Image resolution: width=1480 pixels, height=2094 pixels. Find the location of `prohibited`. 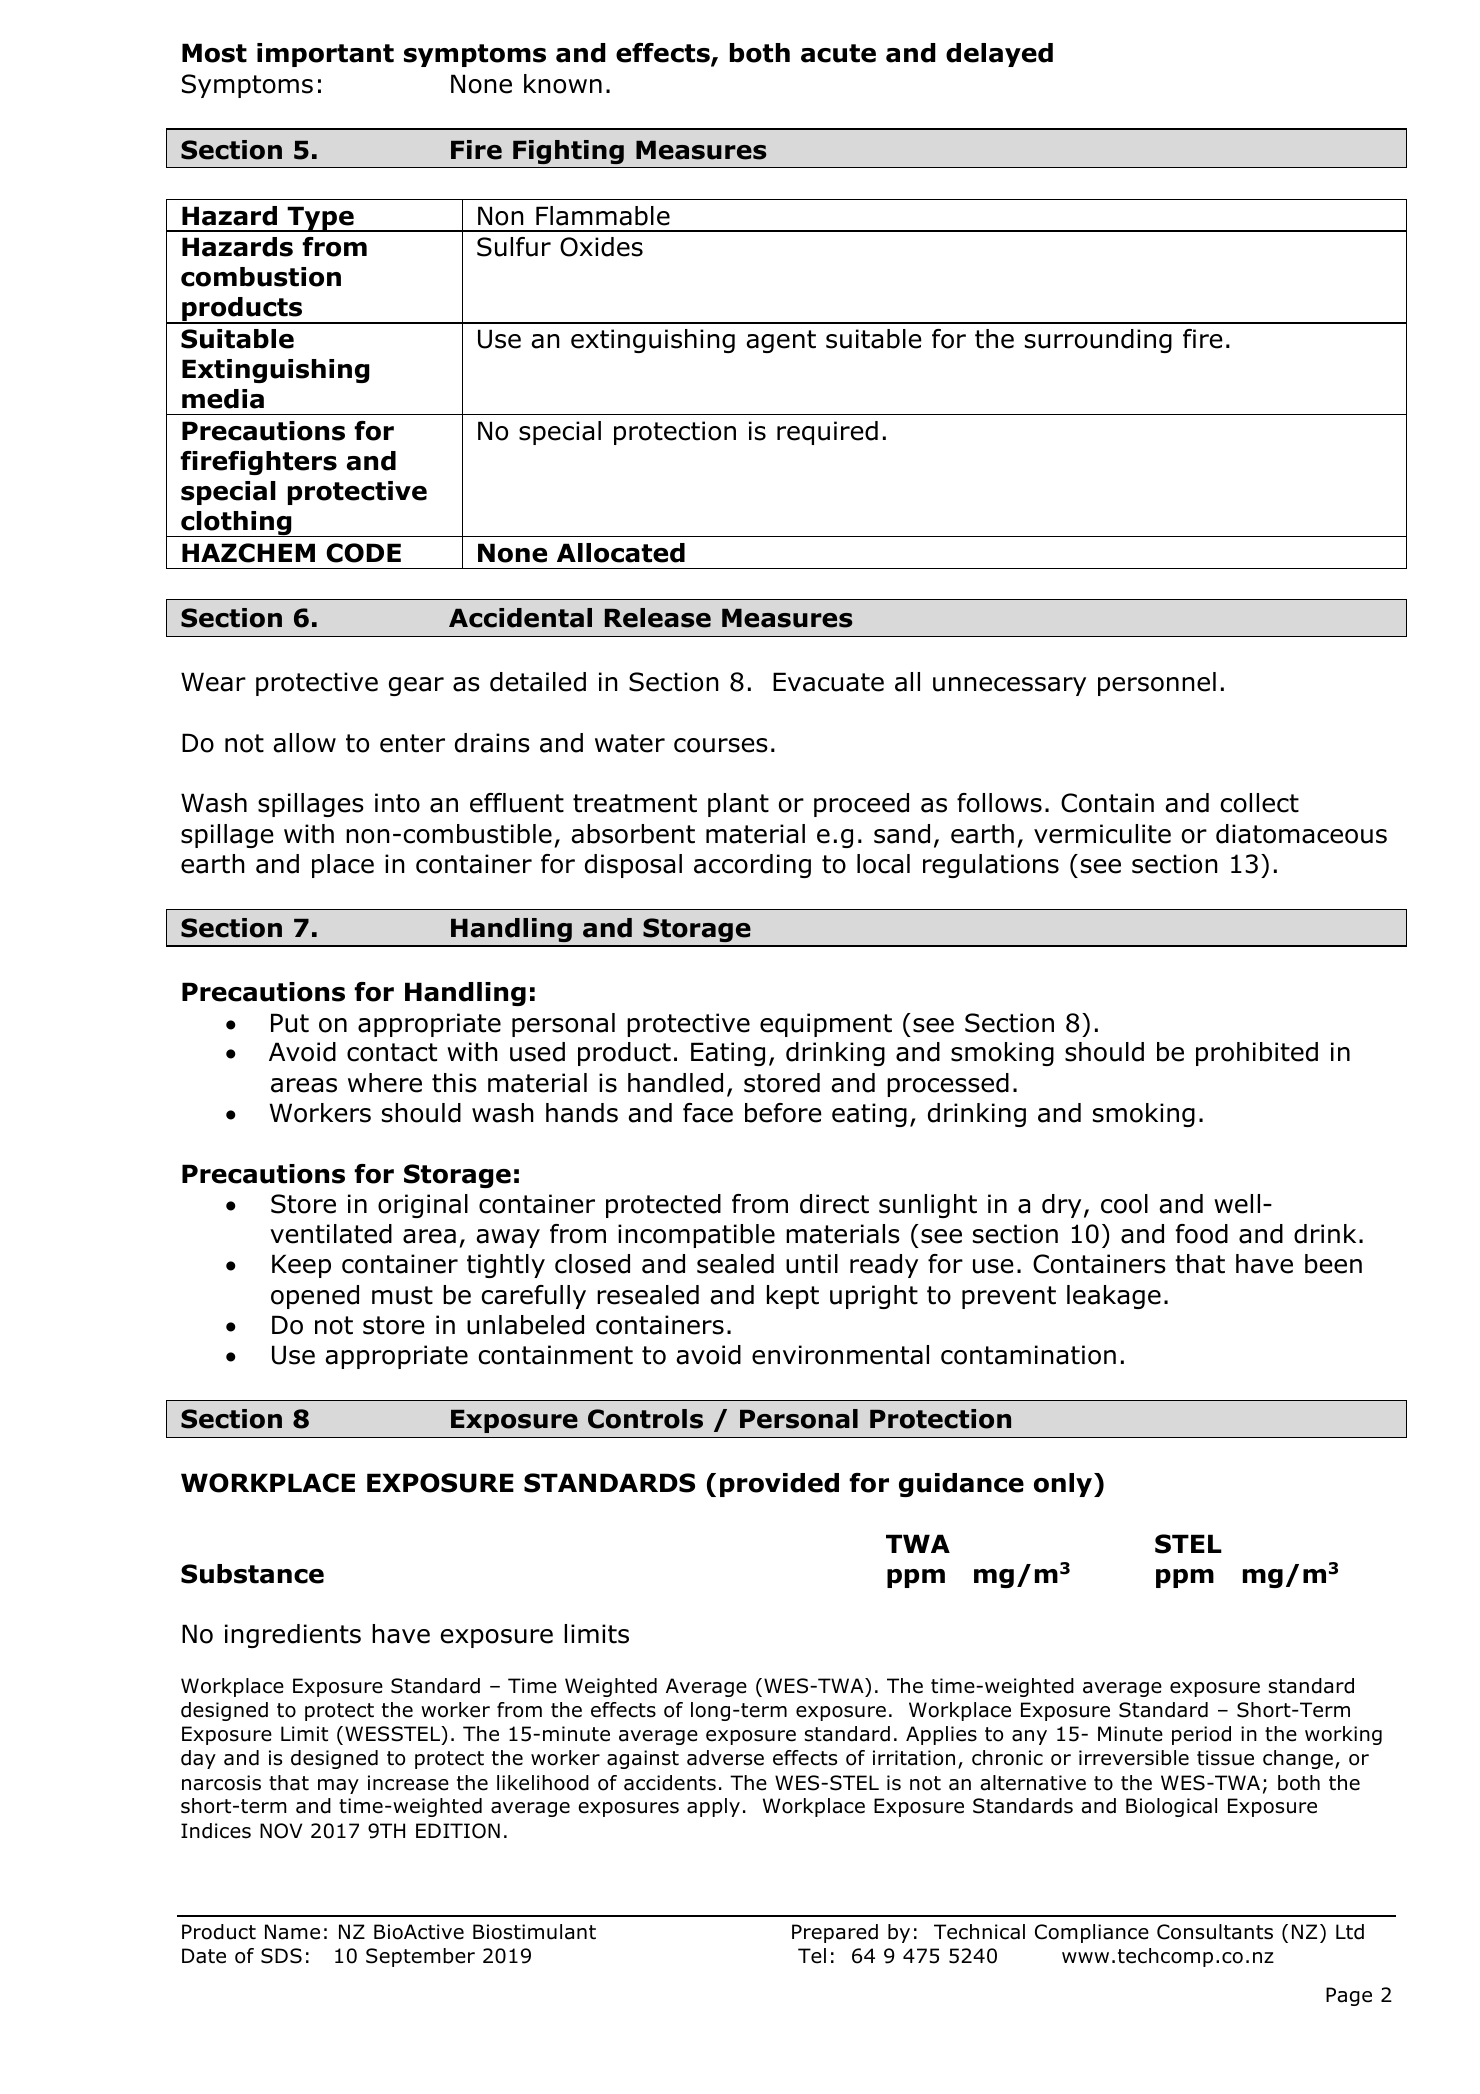

prohibited is located at coordinates (1257, 1054).
